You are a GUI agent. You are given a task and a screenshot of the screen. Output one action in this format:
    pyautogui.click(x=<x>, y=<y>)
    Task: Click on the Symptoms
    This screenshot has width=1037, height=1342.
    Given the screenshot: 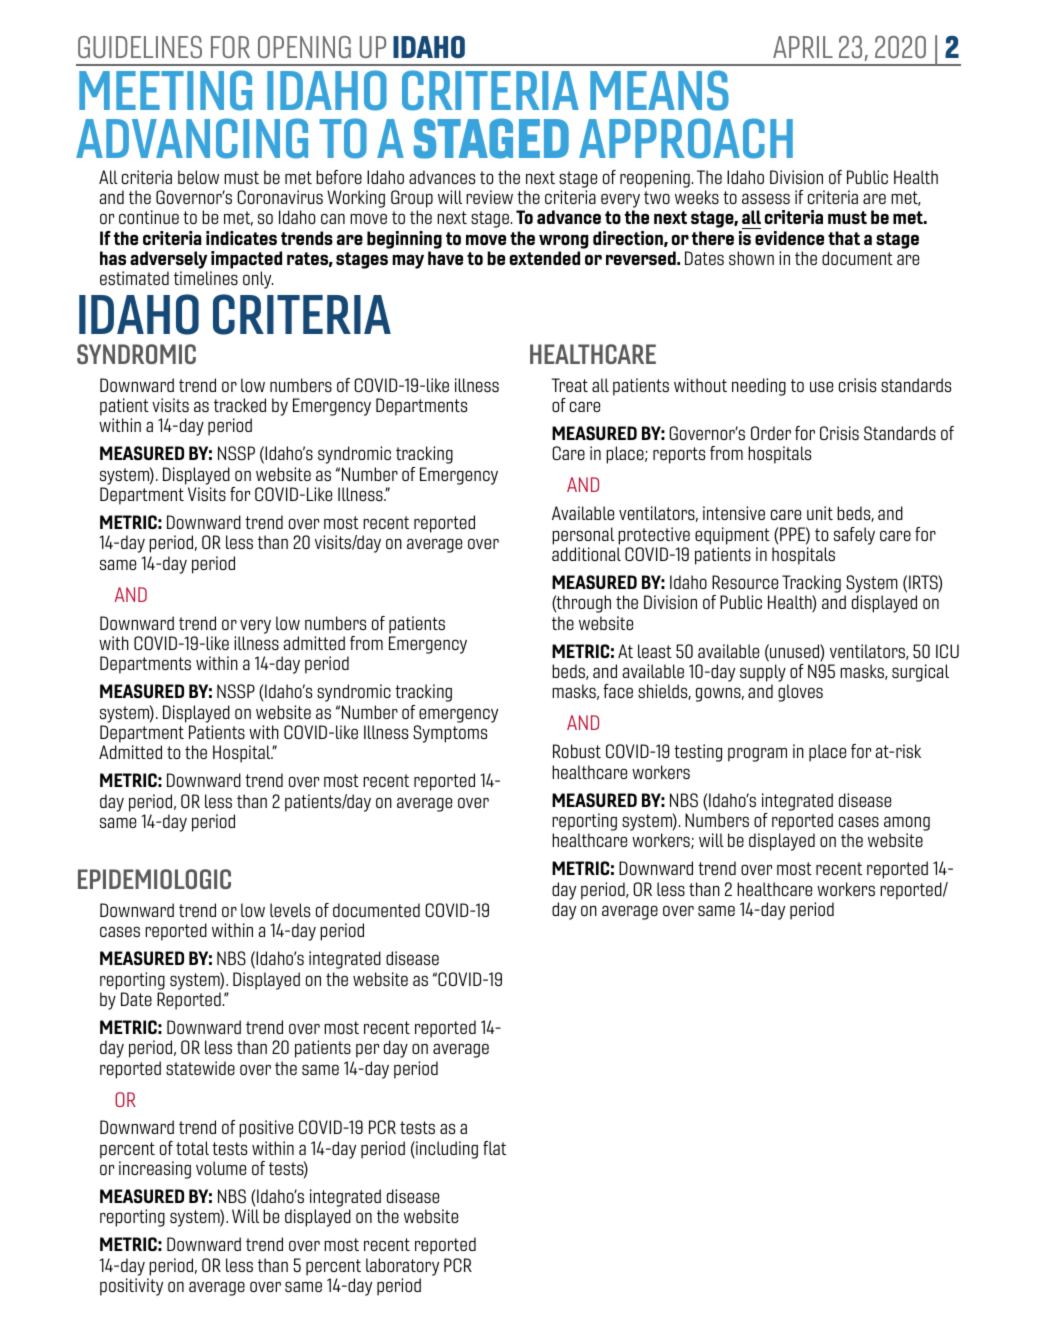 What is the action you would take?
    pyautogui.click(x=450, y=734)
